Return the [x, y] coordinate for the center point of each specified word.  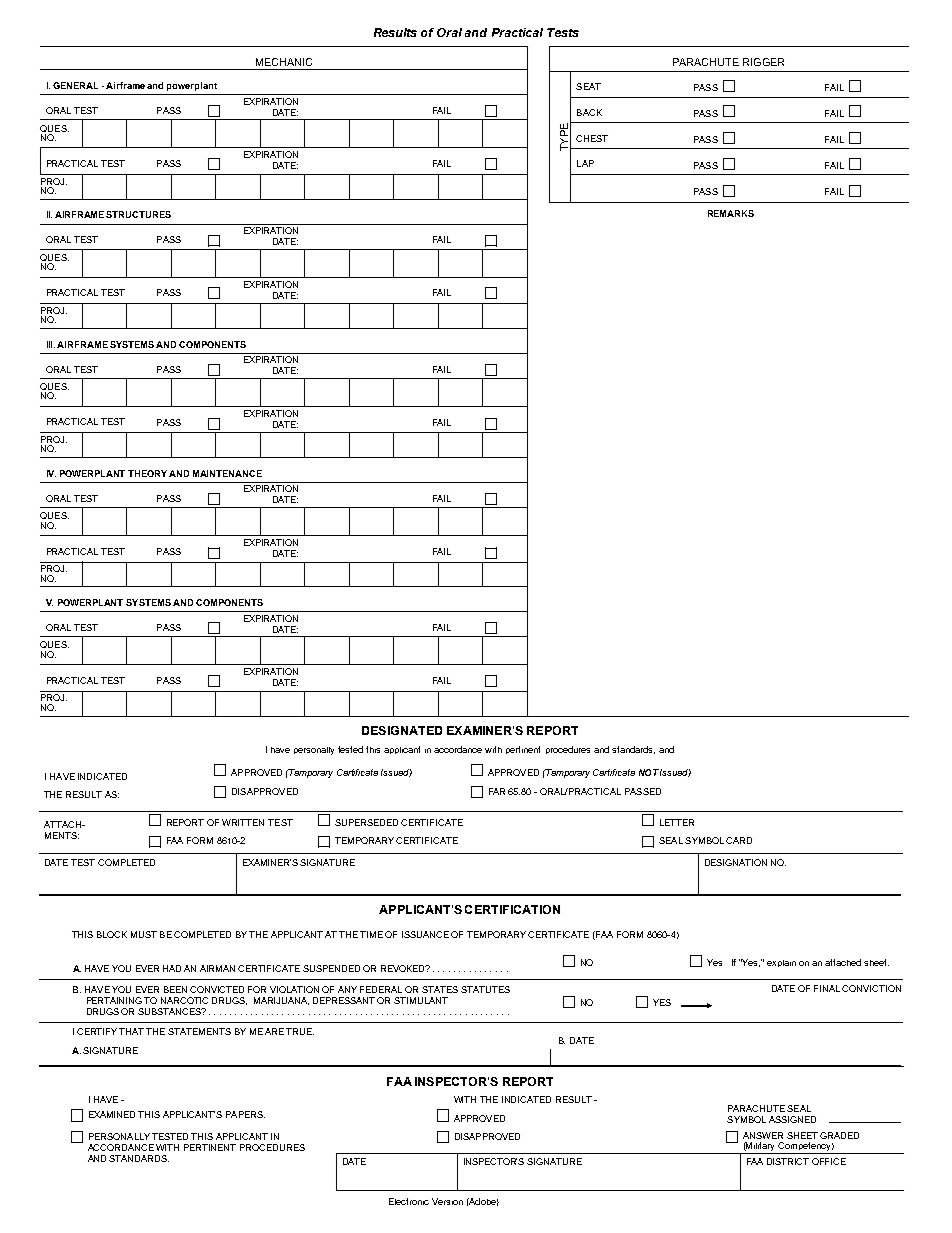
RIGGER [763, 62]
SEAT [588, 86]
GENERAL [75, 85]
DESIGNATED [402, 730]
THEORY [147, 473]
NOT [649, 772]
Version [447, 1201]
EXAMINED [112, 1114]
